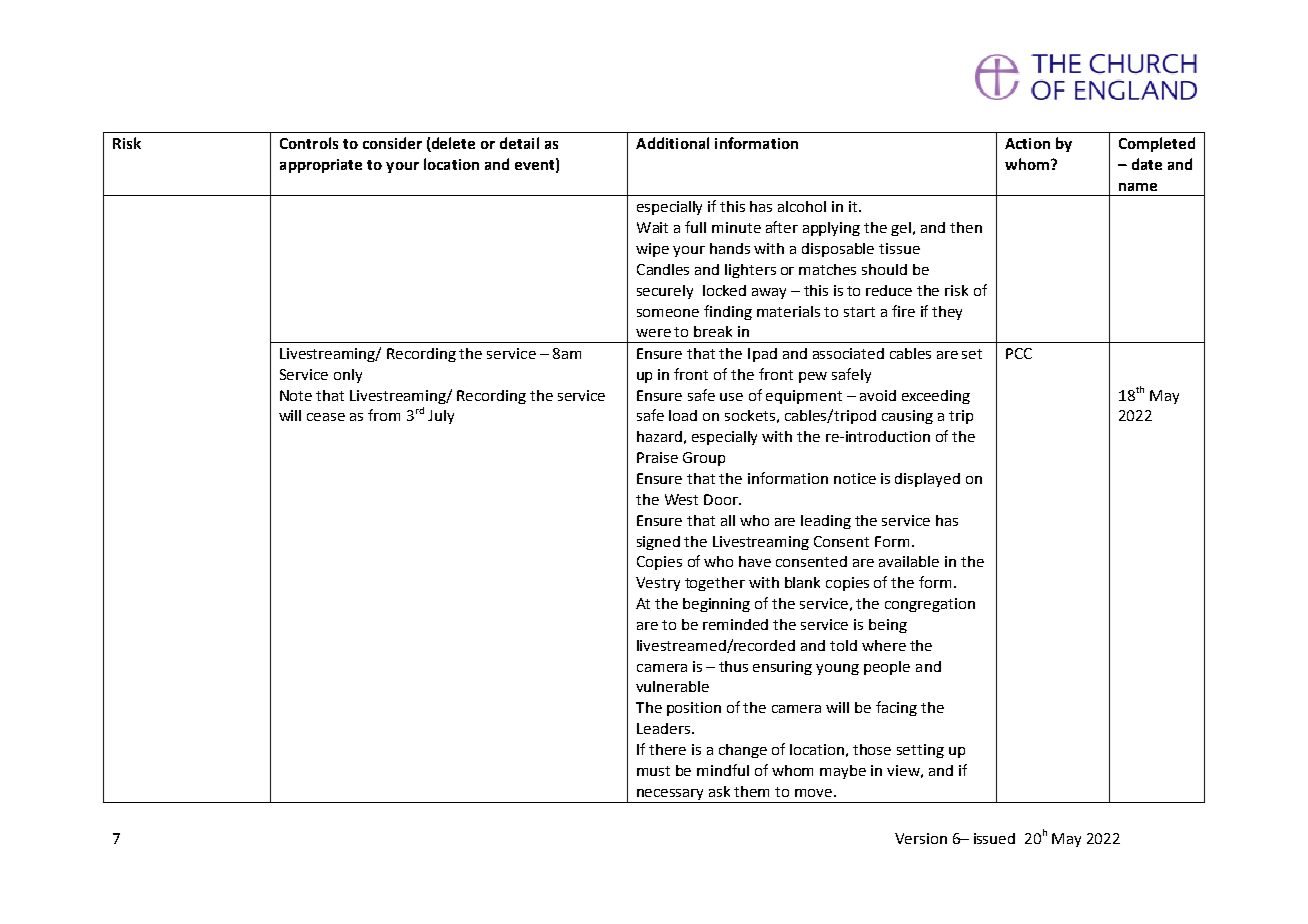 Image resolution: width=1308 pixels, height=924 pixels. What do you see at coordinates (1019, 353) in the screenshot?
I see `PCC` at bounding box center [1019, 353].
